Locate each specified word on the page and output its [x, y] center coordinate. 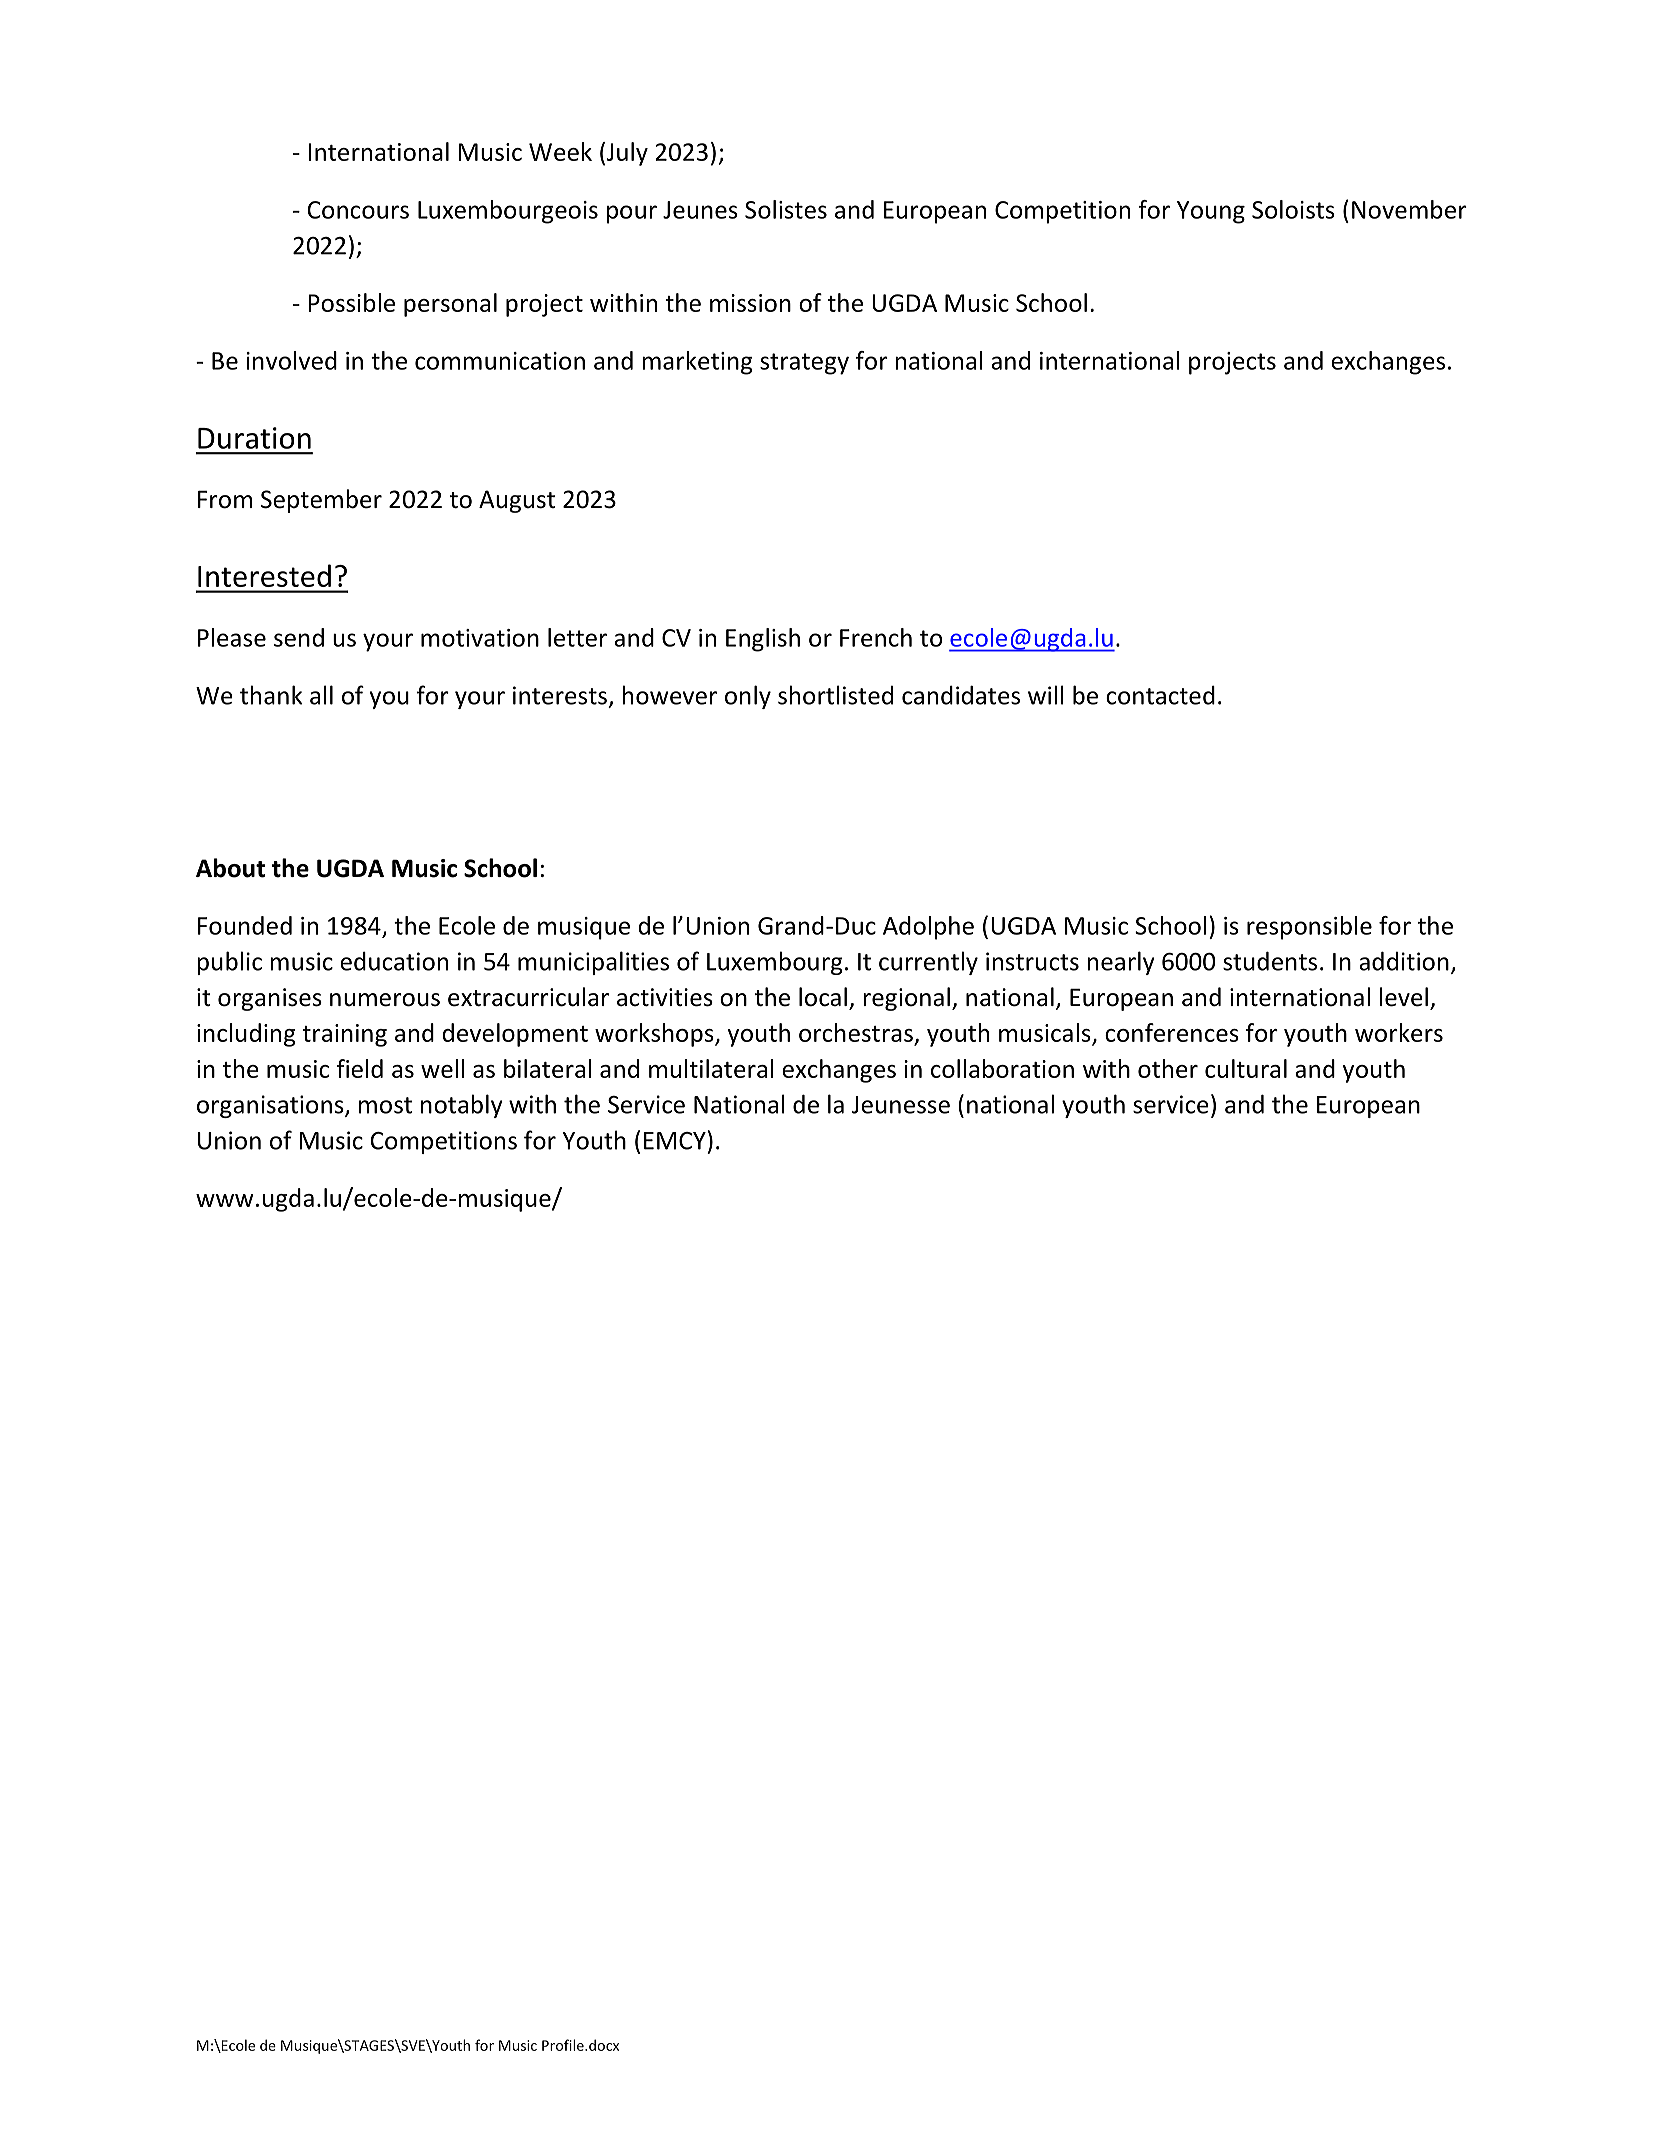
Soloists [1293, 209]
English [763, 640]
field [360, 1068]
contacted [1160, 695]
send [299, 637]
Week [560, 151]
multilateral [711, 1068]
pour [632, 214]
